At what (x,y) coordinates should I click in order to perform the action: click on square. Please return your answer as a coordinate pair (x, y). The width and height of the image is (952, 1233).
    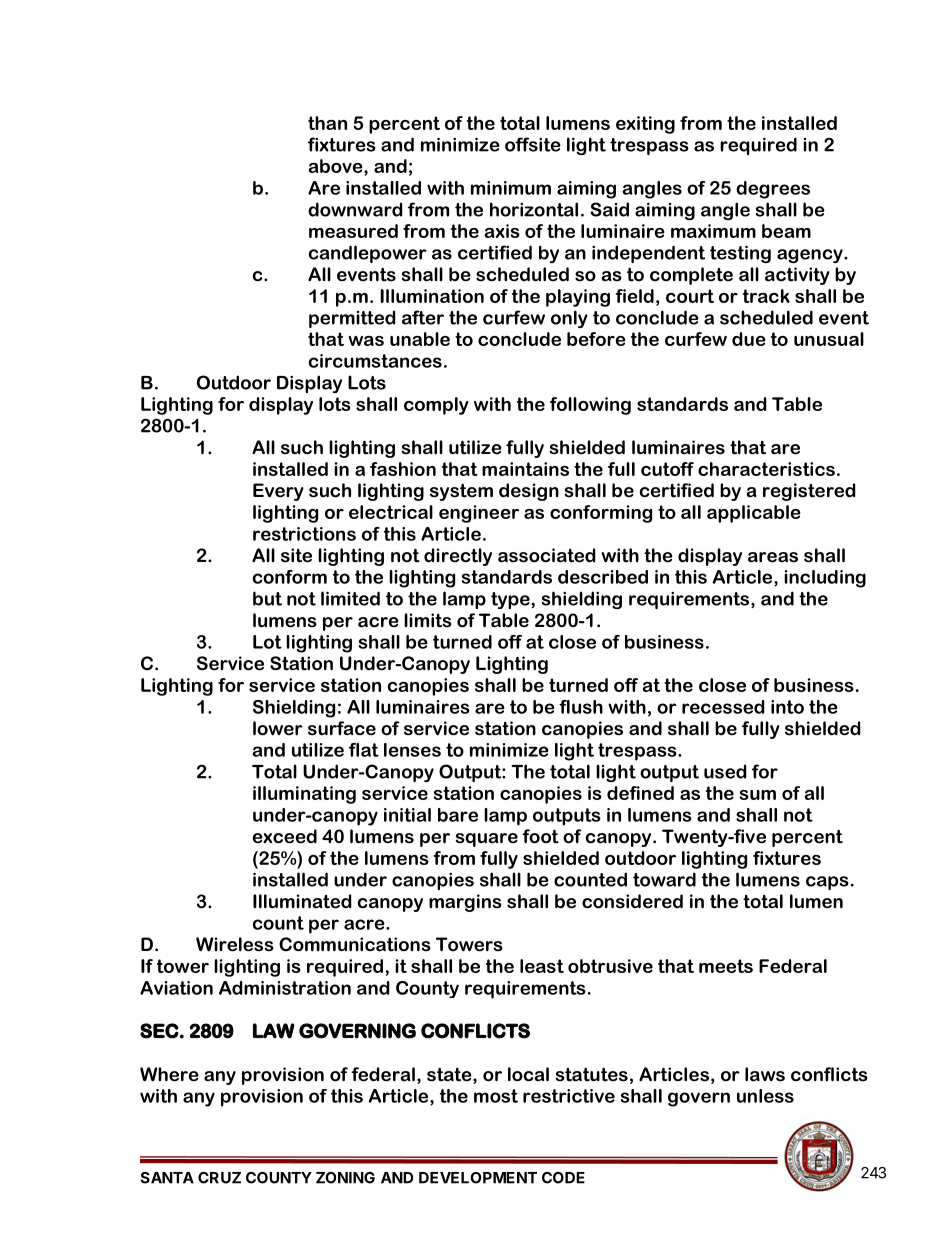
    Looking at the image, I should click on (487, 840).
